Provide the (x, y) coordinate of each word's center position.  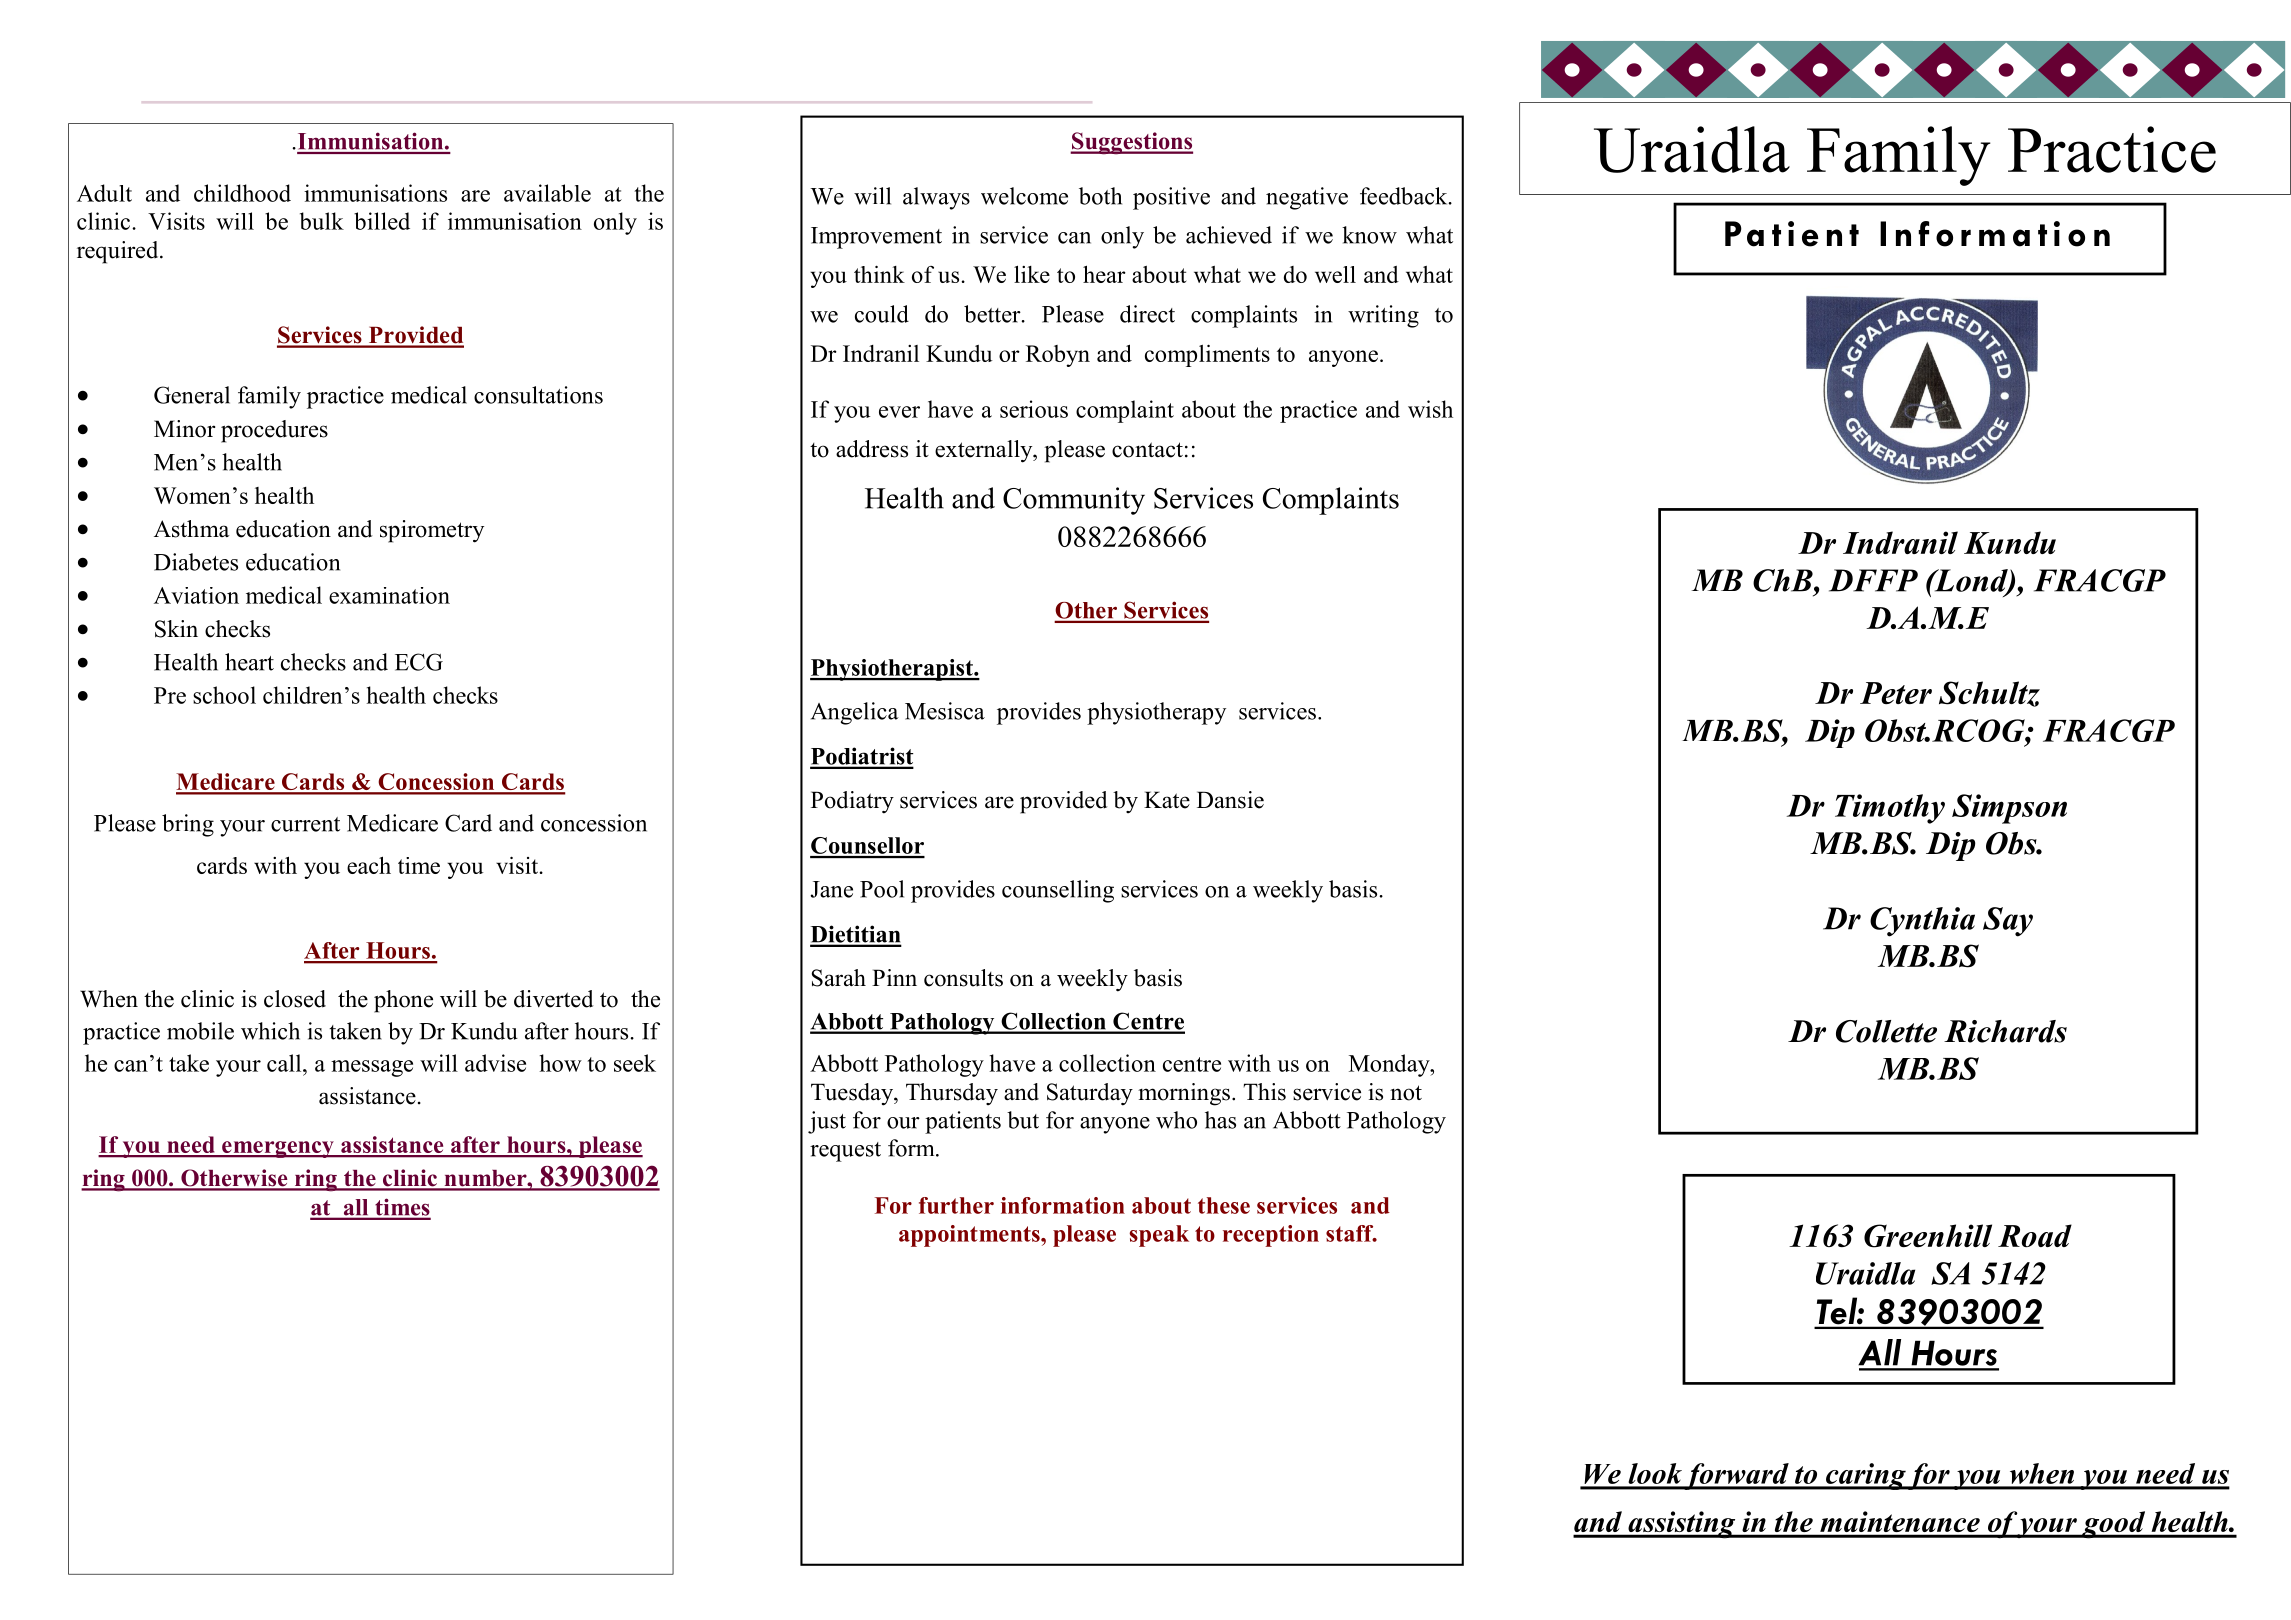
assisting (1682, 1525)
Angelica (855, 713)
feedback (1405, 196)
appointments (970, 1236)
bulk (322, 221)
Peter (1896, 693)
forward (1737, 1476)
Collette (1886, 1031)
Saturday (1090, 1094)
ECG (419, 662)
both (1100, 196)
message (372, 1068)
